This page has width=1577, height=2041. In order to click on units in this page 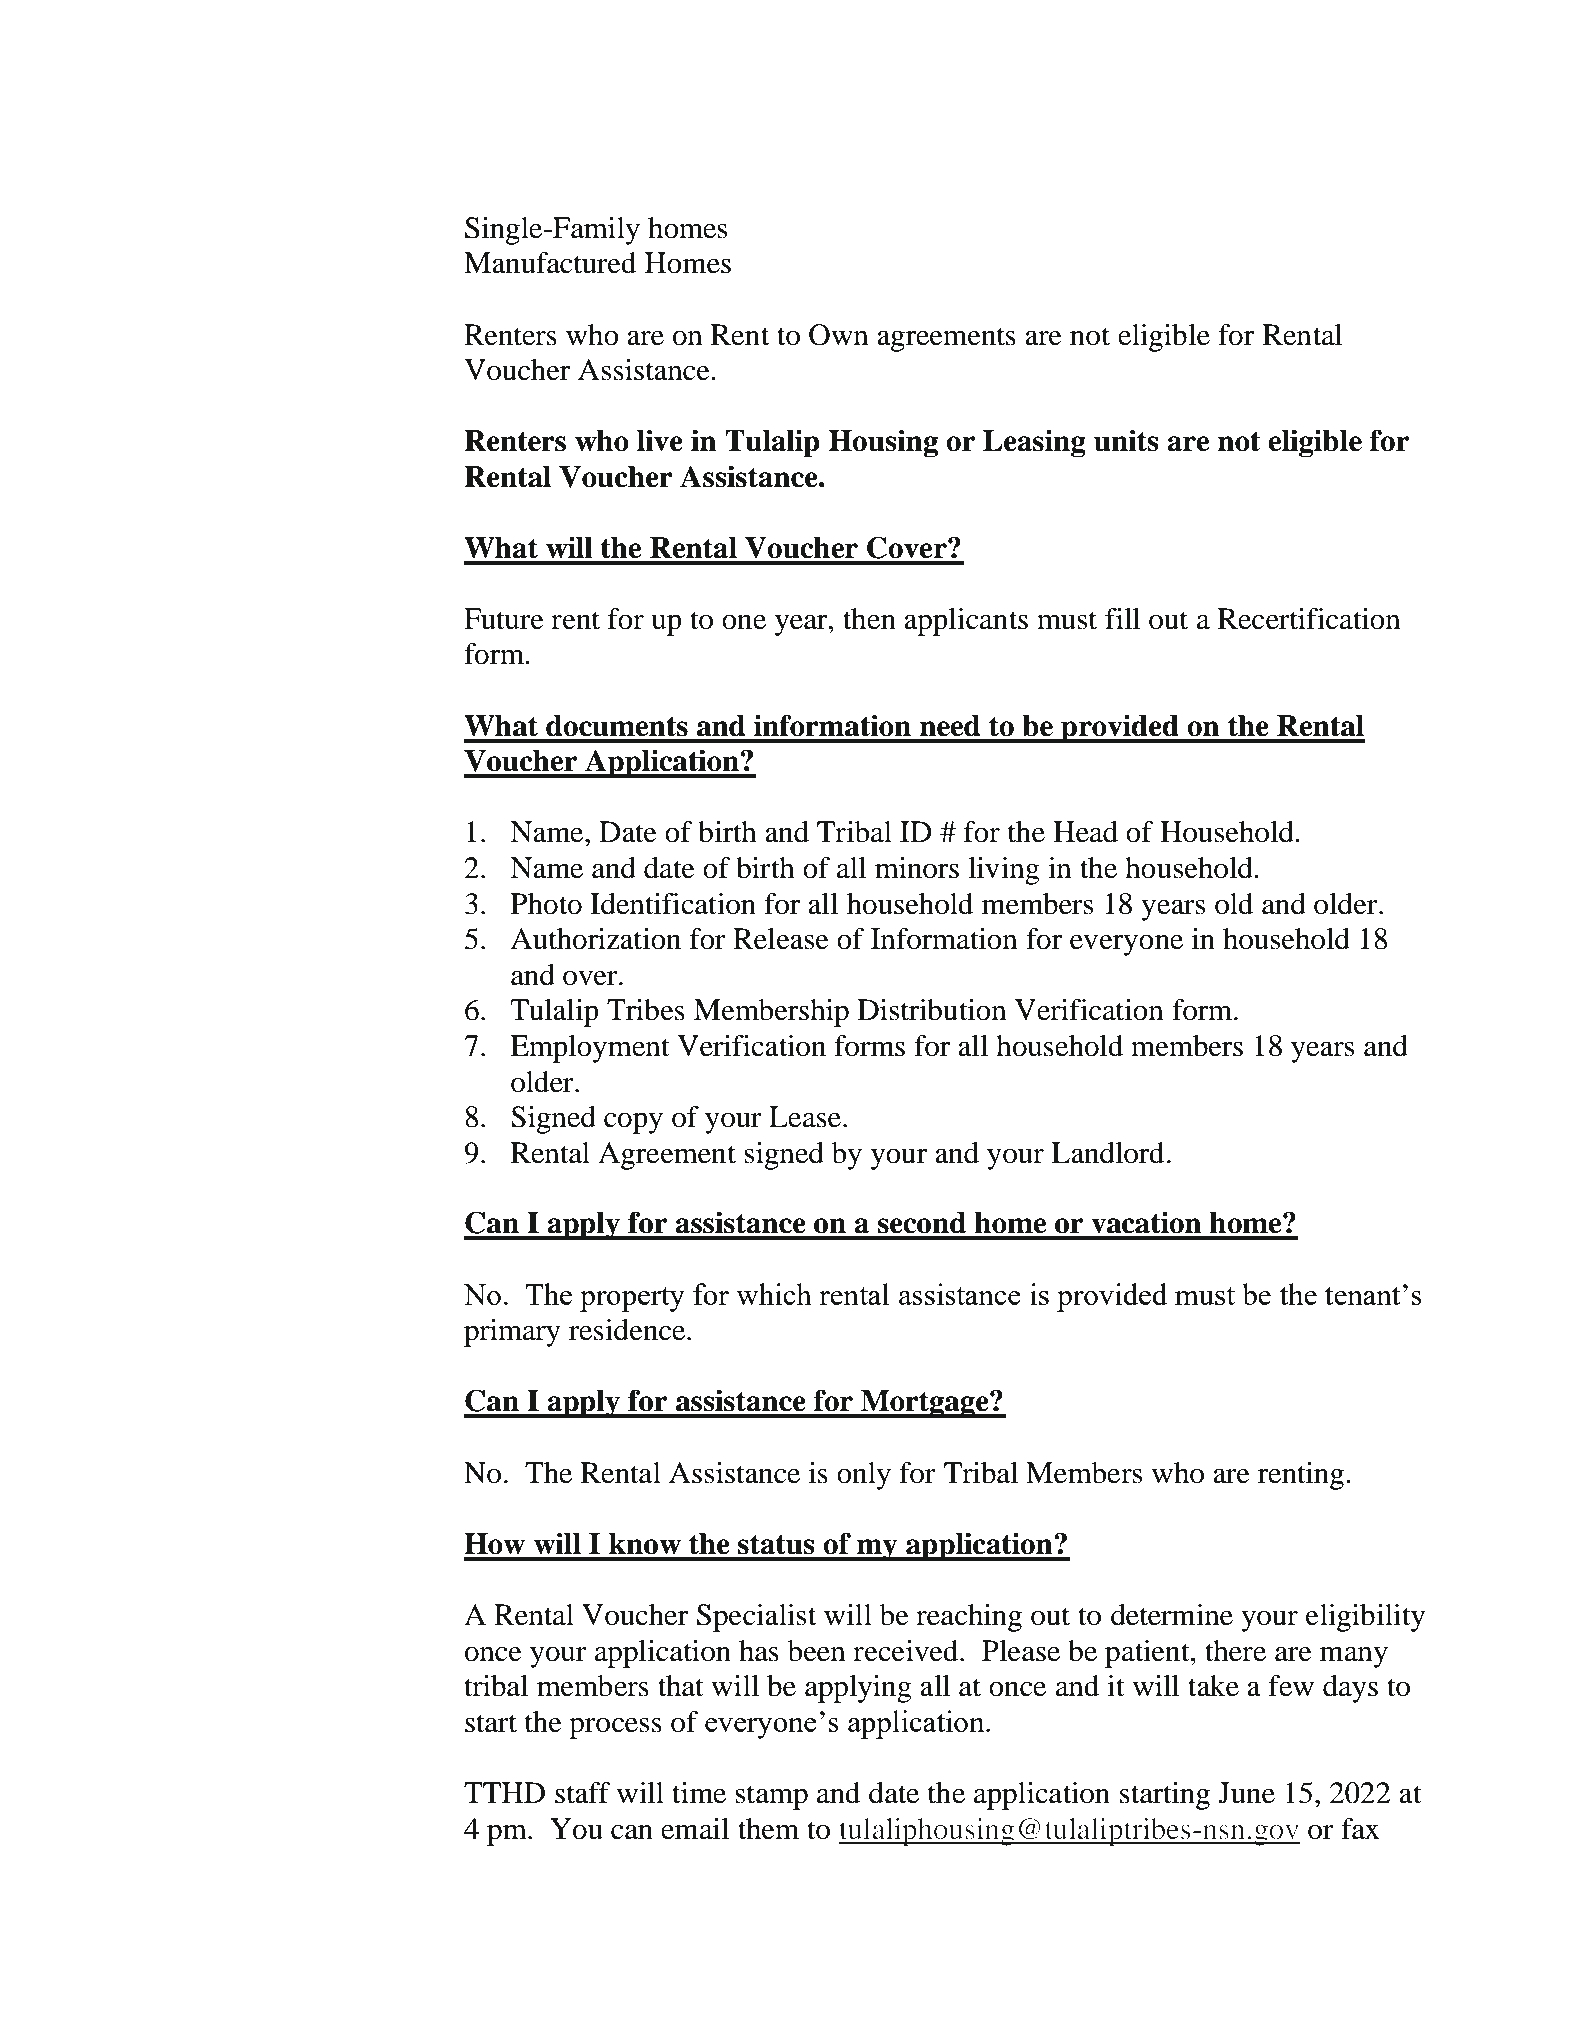, I will do `click(1126, 440)`.
